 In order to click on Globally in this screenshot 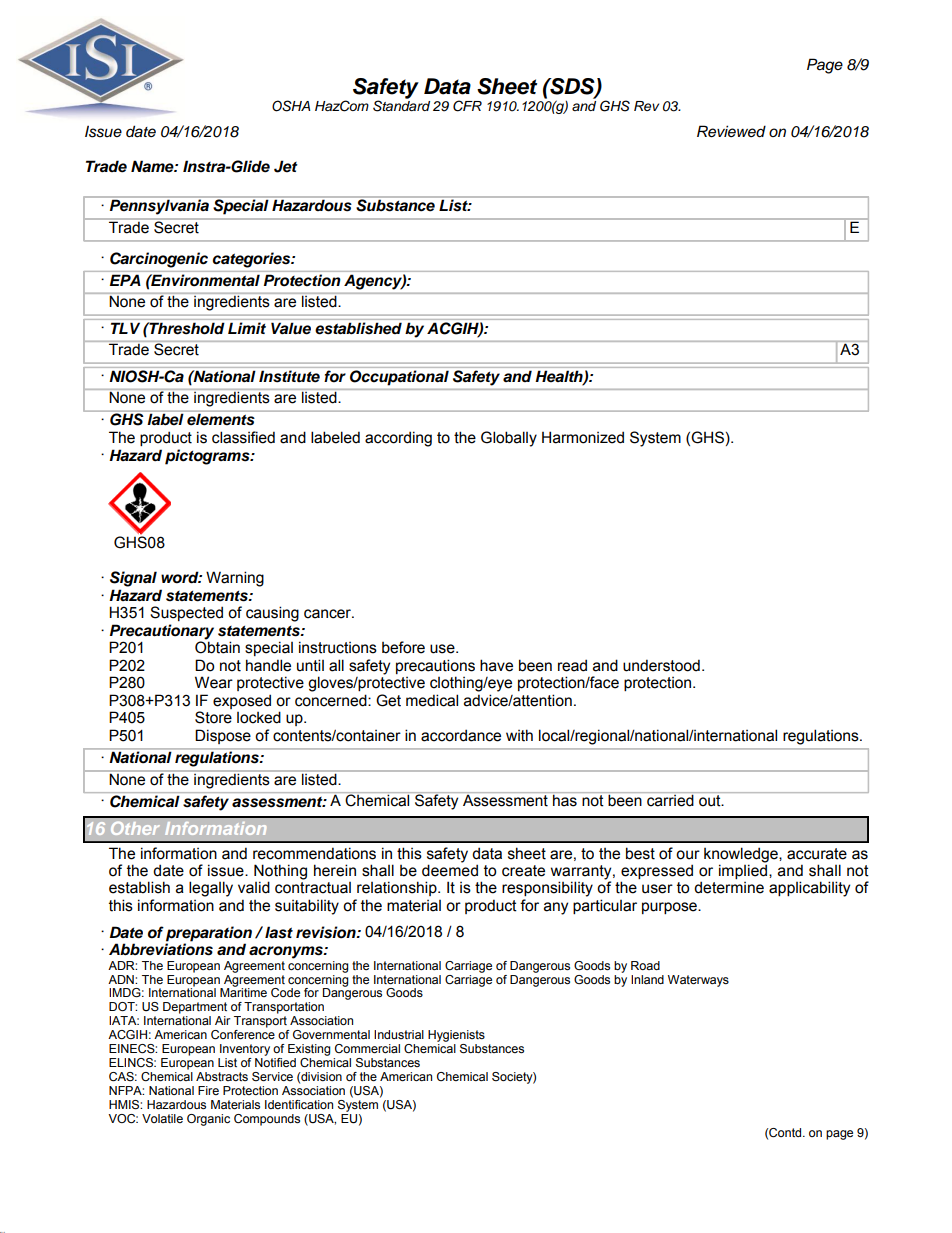, I will do `click(509, 439)`.
